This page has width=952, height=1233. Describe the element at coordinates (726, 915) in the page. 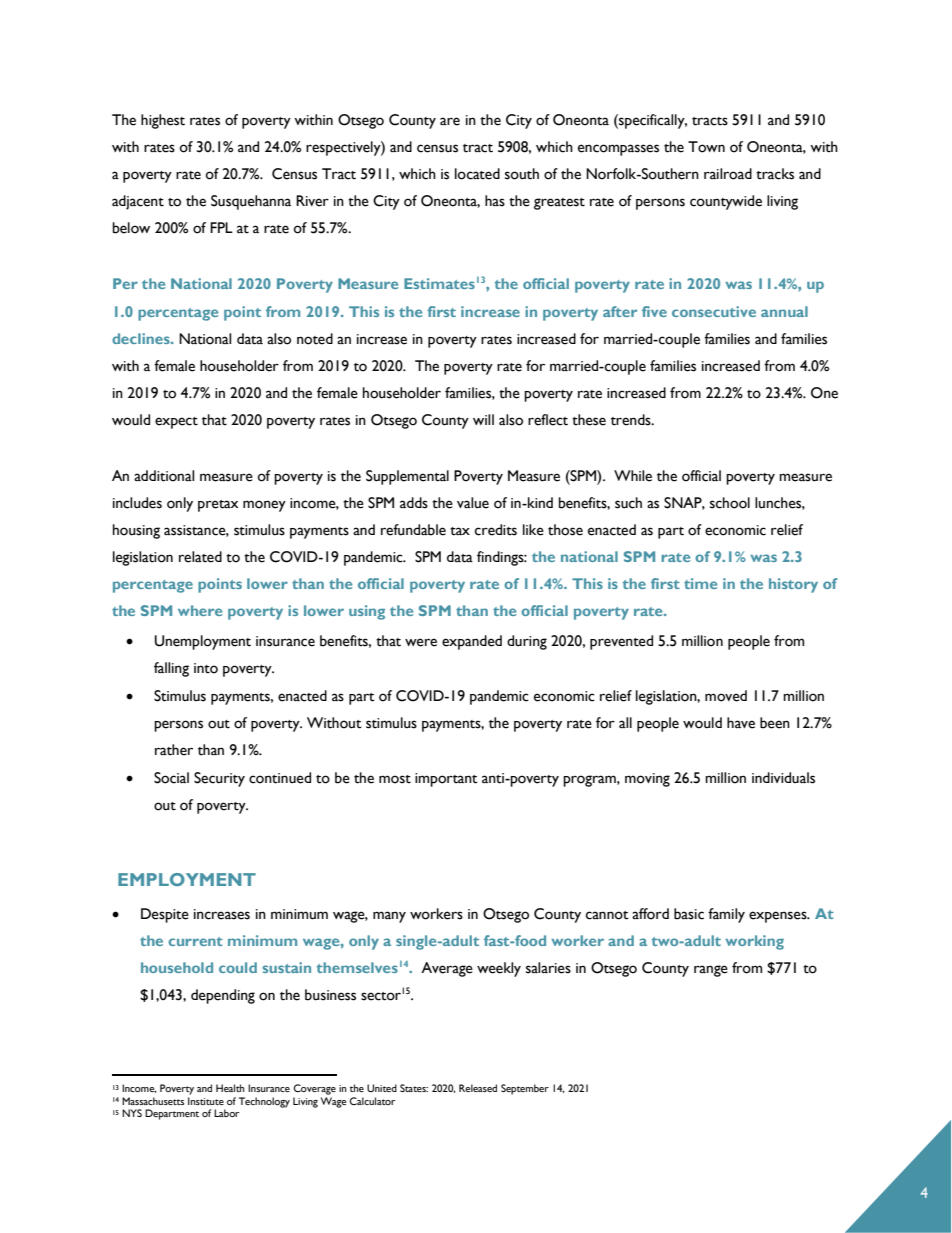

I see `family` at that location.
